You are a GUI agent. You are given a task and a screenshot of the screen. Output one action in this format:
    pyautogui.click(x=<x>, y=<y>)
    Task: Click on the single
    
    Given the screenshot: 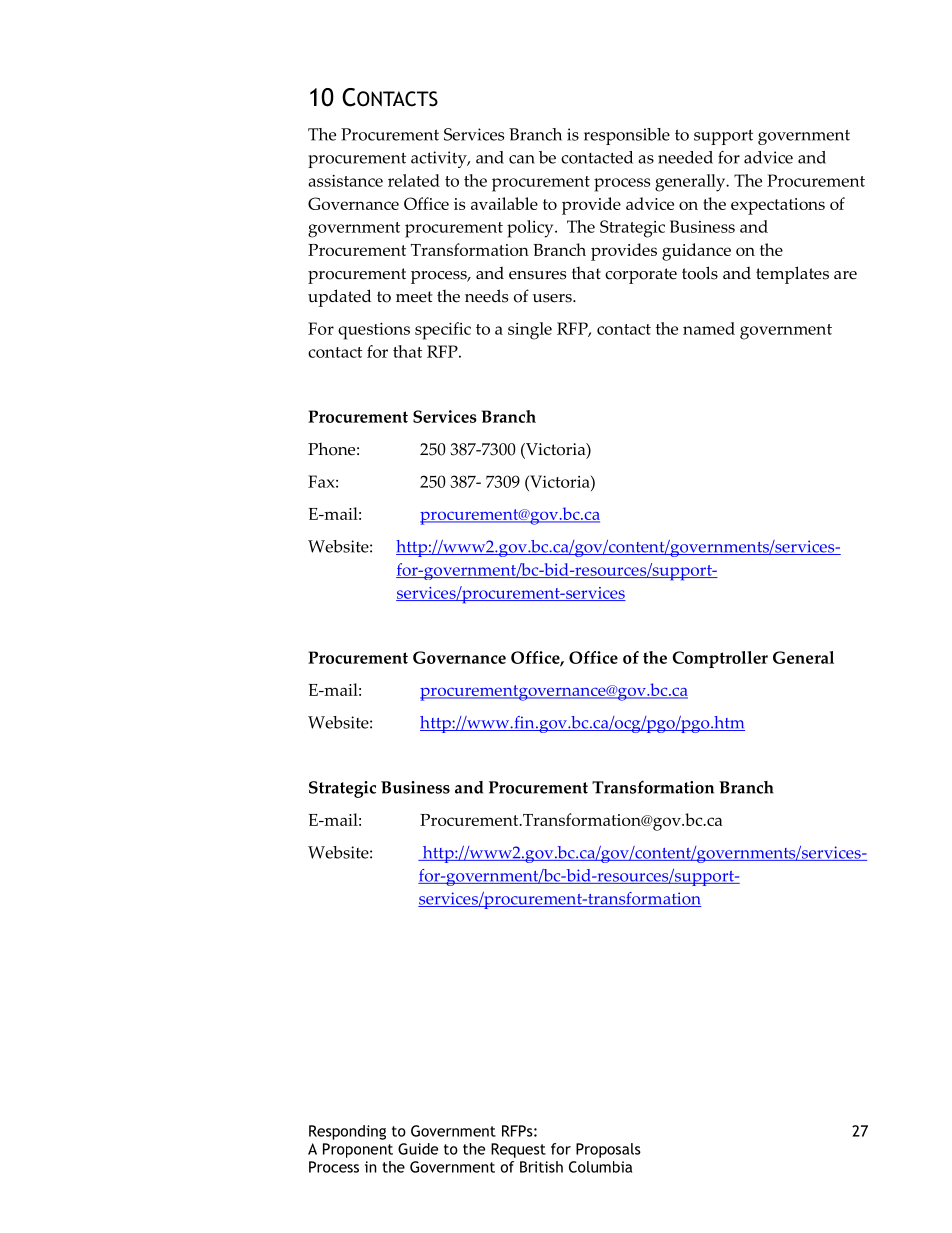 What is the action you would take?
    pyautogui.click(x=530, y=331)
